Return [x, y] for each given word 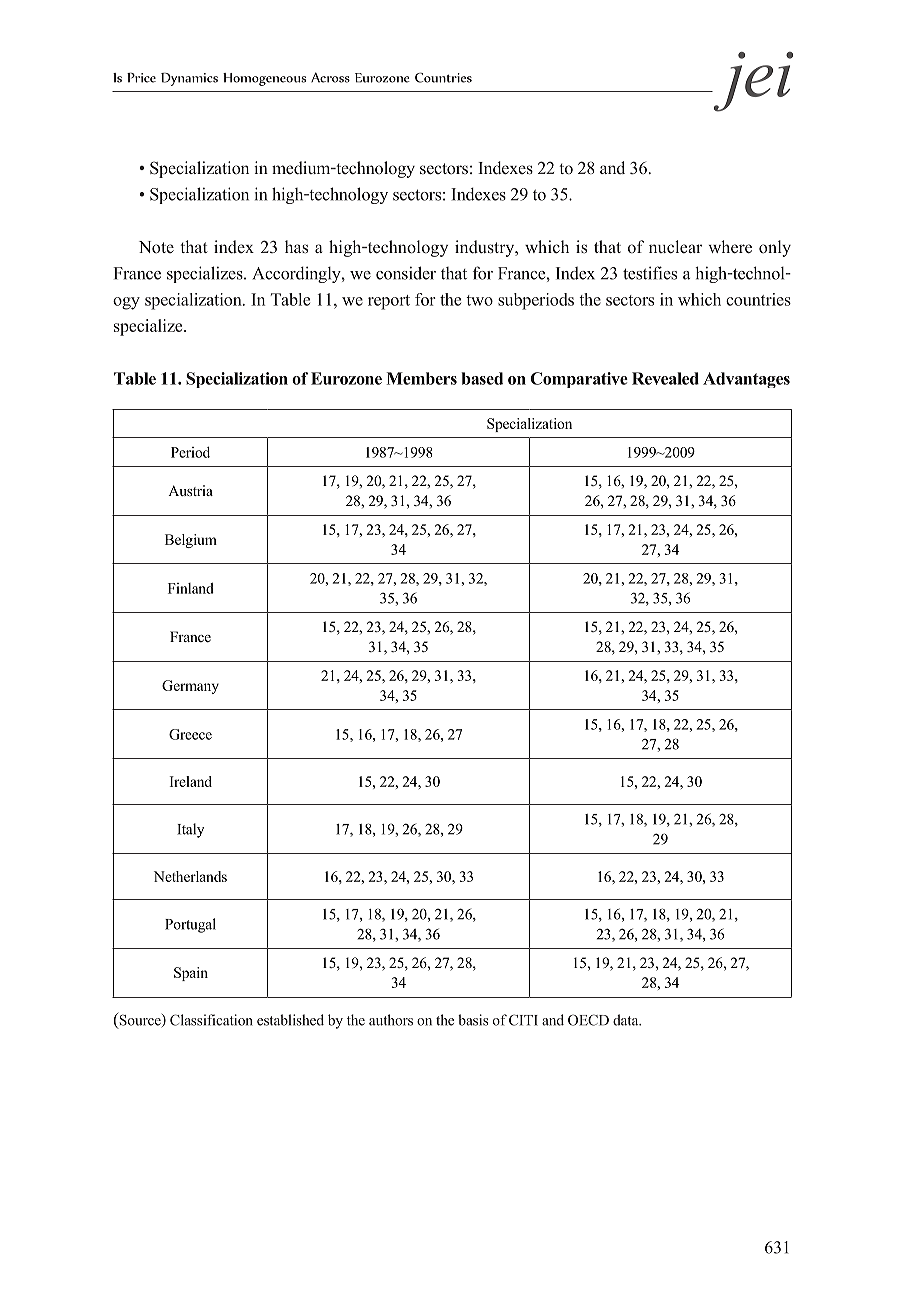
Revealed [665, 378]
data [627, 1020]
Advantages [746, 380]
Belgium [191, 541]
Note [156, 247]
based [482, 378]
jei [752, 82]
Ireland [191, 781]
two [479, 300]
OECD [588, 1020]
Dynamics [189, 79]
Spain [191, 974]
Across [330, 77]
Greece [190, 734]
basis [473, 1020]
